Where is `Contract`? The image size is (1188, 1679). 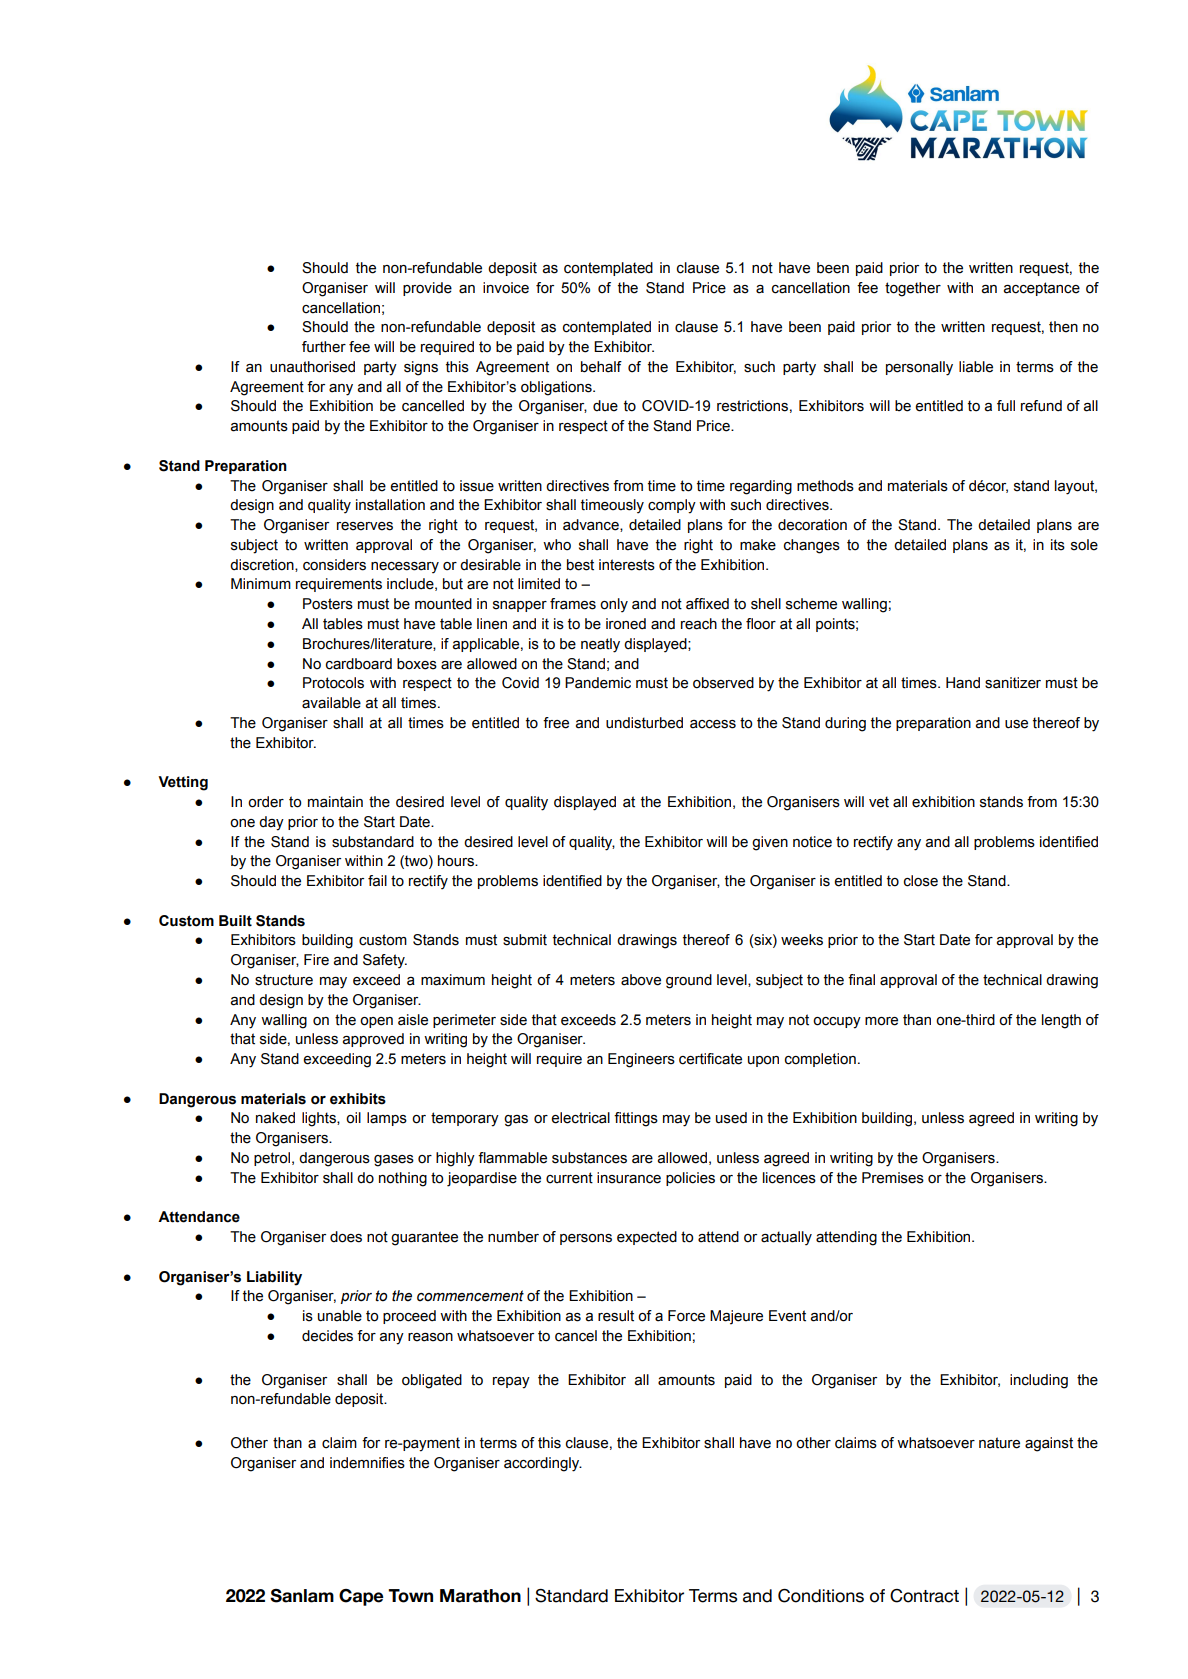 Contract is located at coordinates (924, 1596).
